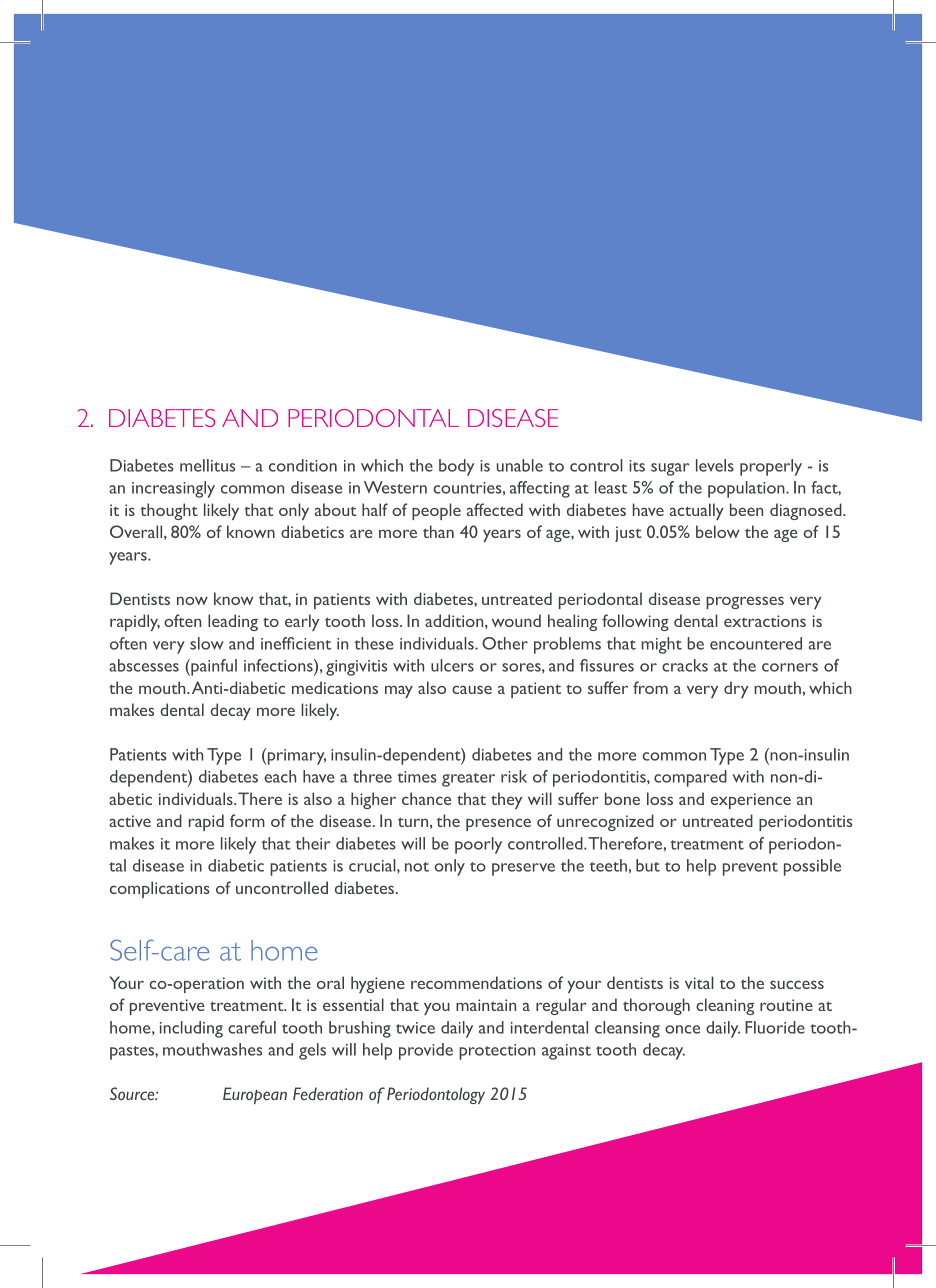  Describe the element at coordinates (173, 489) in the screenshot. I see `increasingly` at that location.
